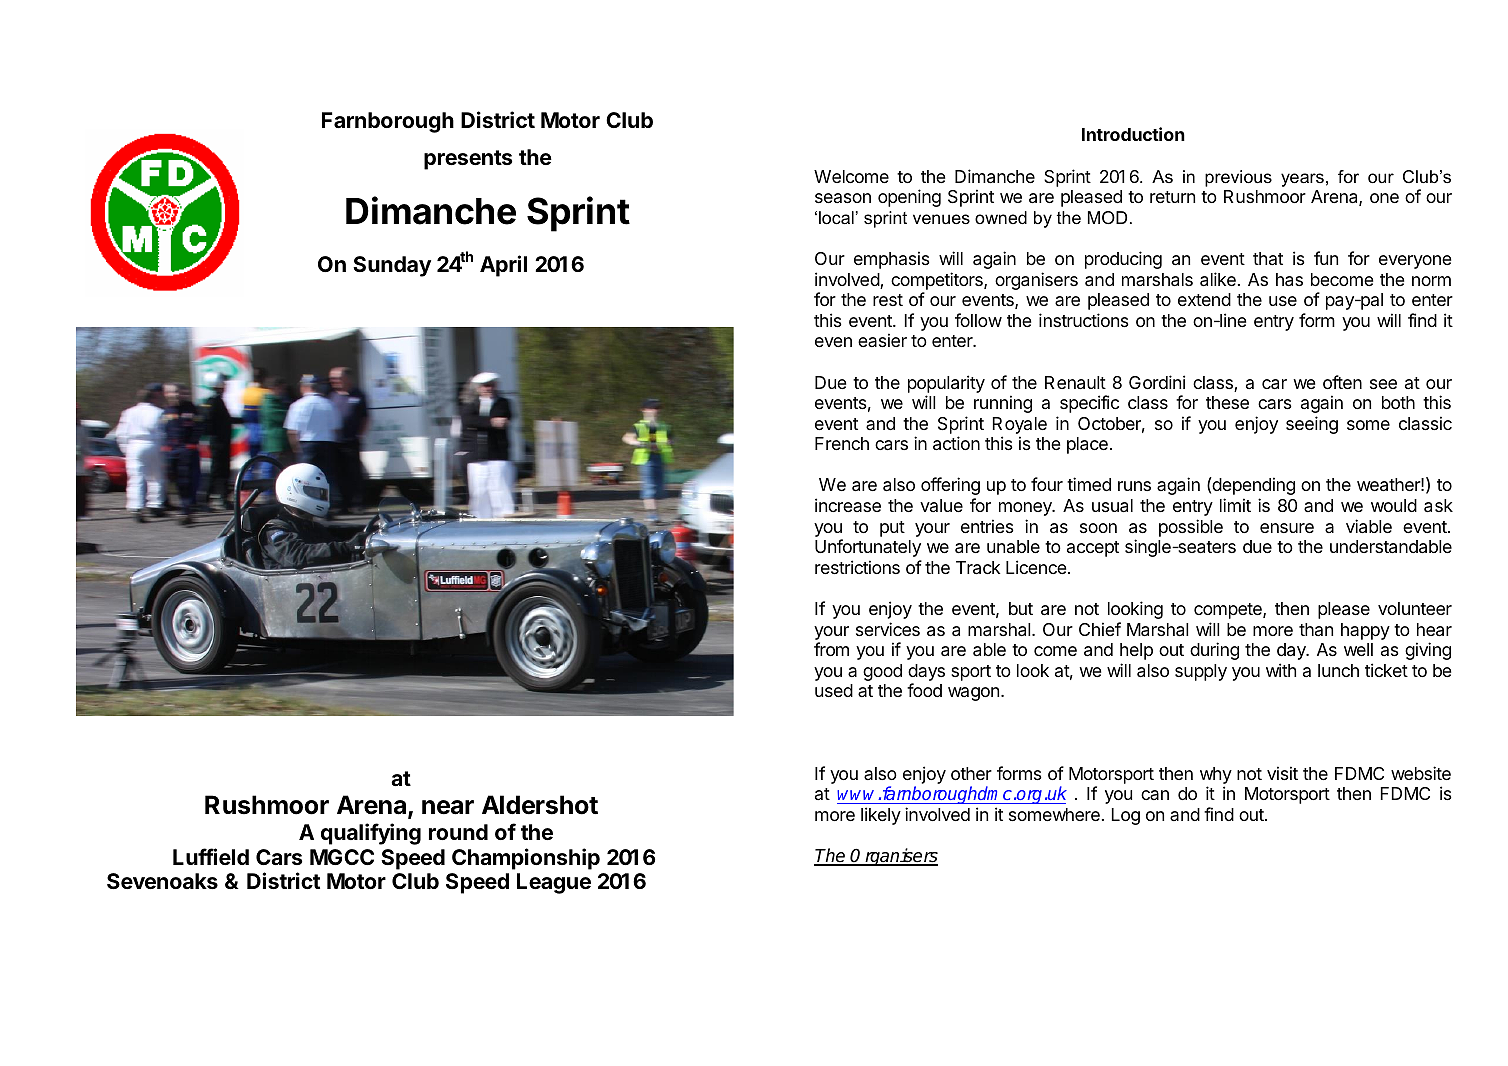  I want to click on presents, so click(468, 160).
